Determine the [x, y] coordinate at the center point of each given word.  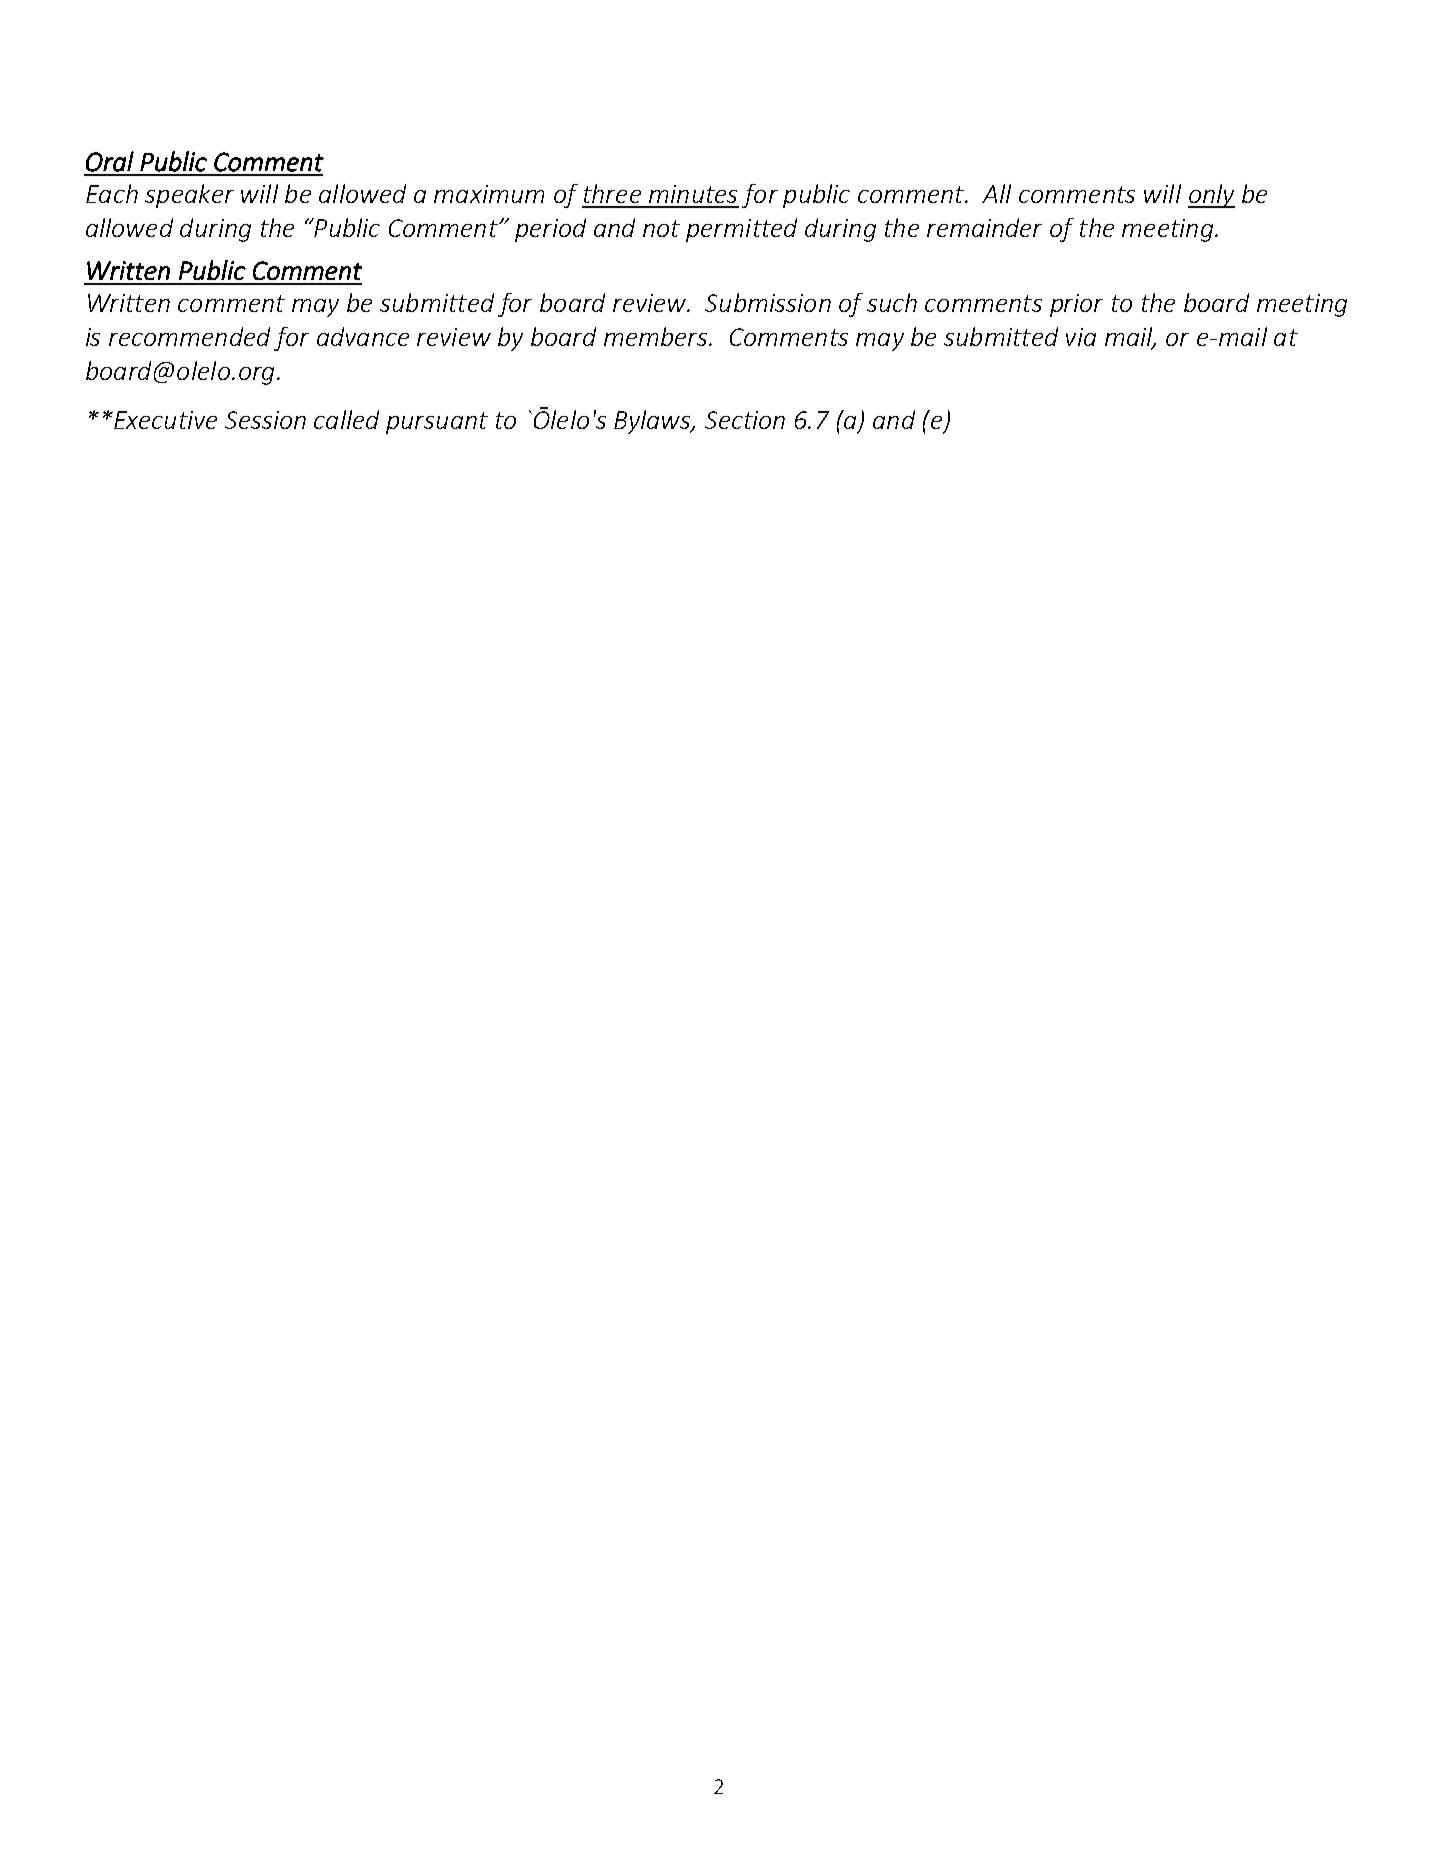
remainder [984, 227]
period [550, 230]
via [1081, 337]
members [657, 336]
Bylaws [653, 422]
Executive [164, 420]
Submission [768, 302]
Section [745, 420]
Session [265, 420]
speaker [189, 196]
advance [363, 336]
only [1211, 196]
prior [1076, 305]
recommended [189, 336]
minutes [693, 194]
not [661, 228]
